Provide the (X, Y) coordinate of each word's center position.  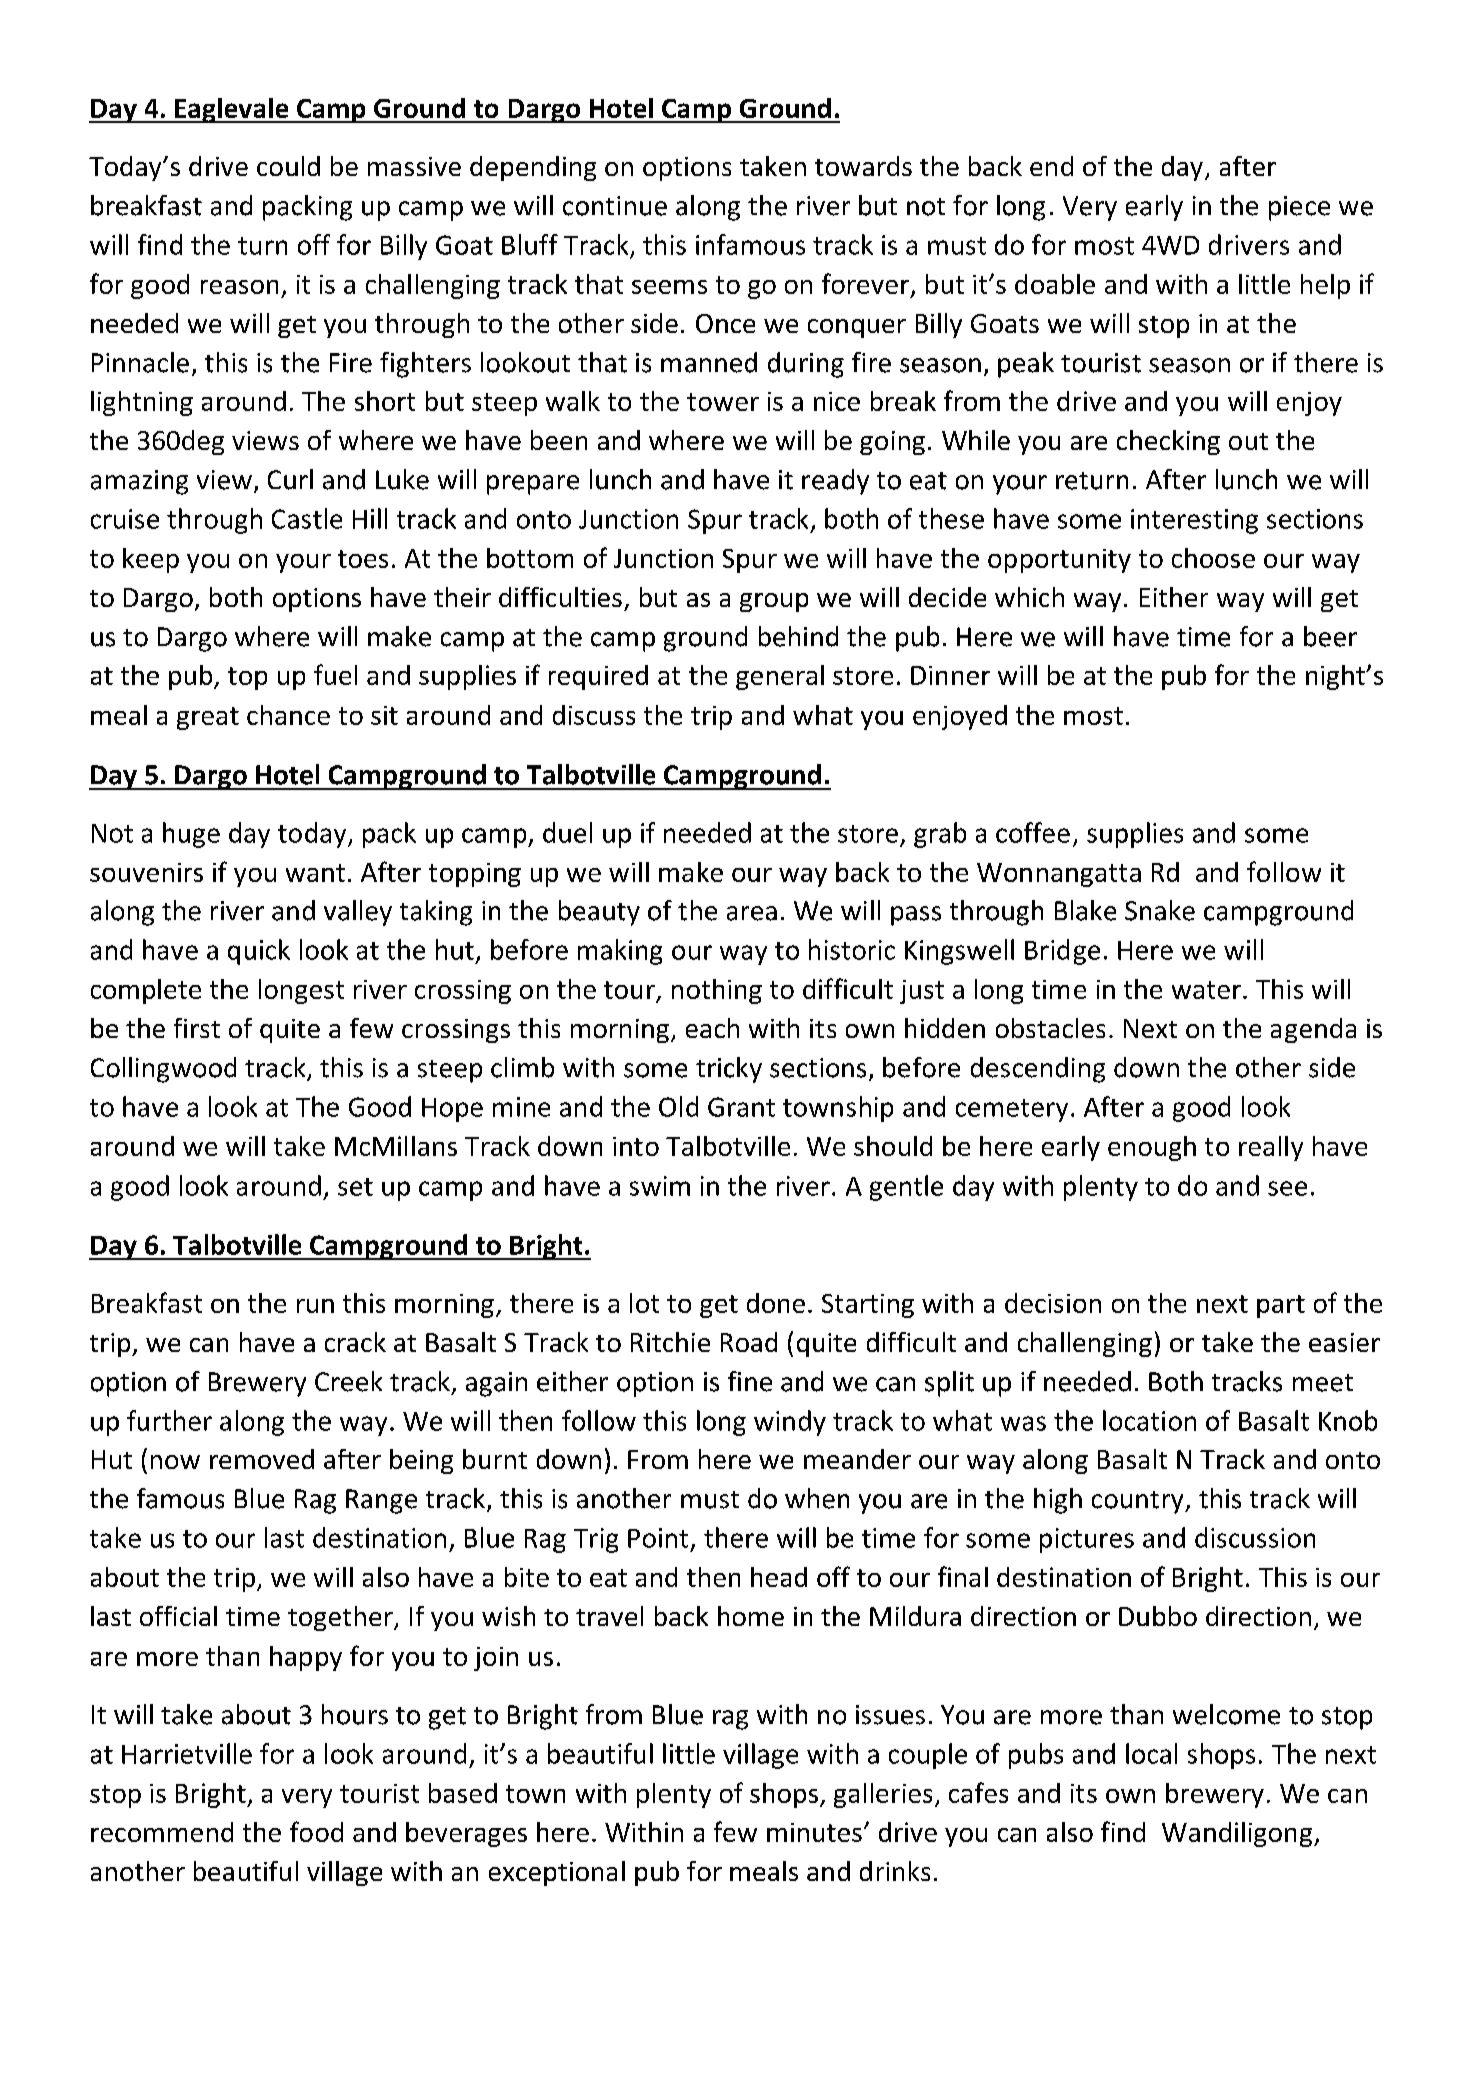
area (752, 913)
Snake (1160, 910)
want (315, 873)
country (1139, 1502)
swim (660, 1186)
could (288, 166)
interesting (1194, 521)
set (355, 1187)
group (774, 602)
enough (1152, 1148)
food (316, 1831)
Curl (290, 479)
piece (1299, 208)
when (817, 1498)
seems (669, 287)
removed (262, 1459)
